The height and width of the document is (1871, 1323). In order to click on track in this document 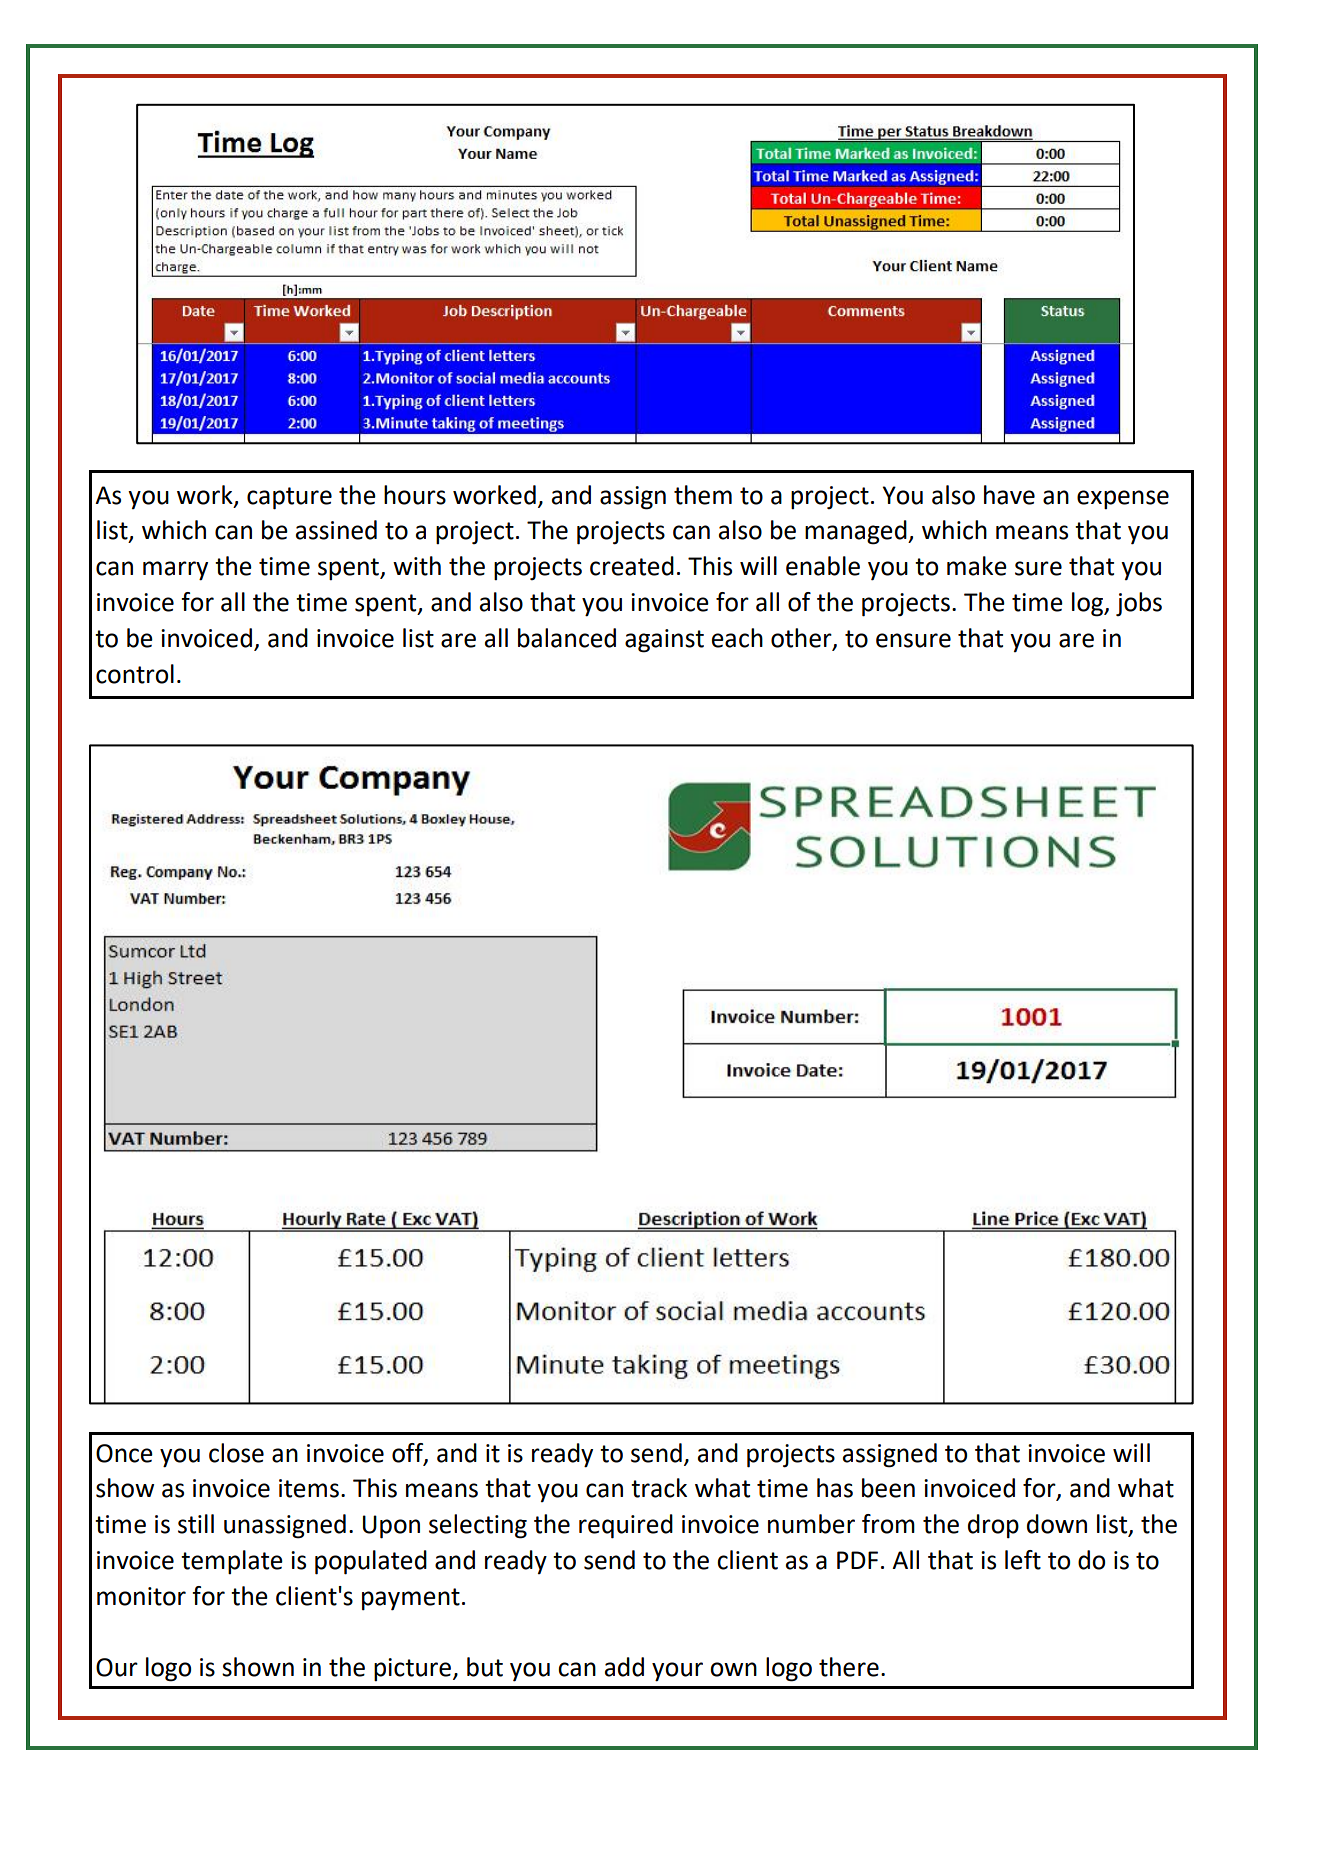, I will do `click(659, 1488)`.
